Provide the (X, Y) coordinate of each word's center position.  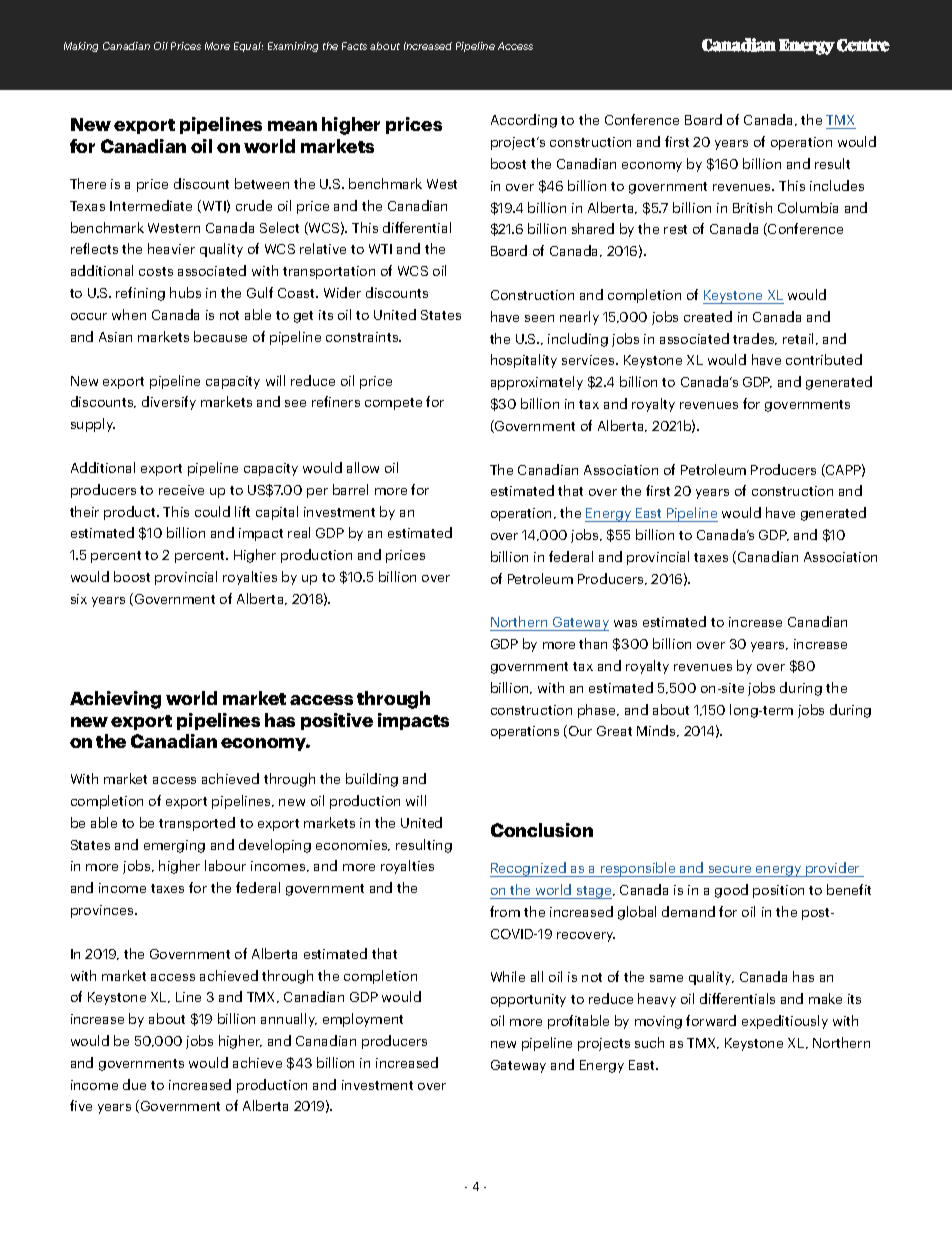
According (524, 121)
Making (81, 47)
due (134, 1084)
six (79, 599)
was (625, 623)
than (593, 643)
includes (837, 185)
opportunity (528, 1000)
